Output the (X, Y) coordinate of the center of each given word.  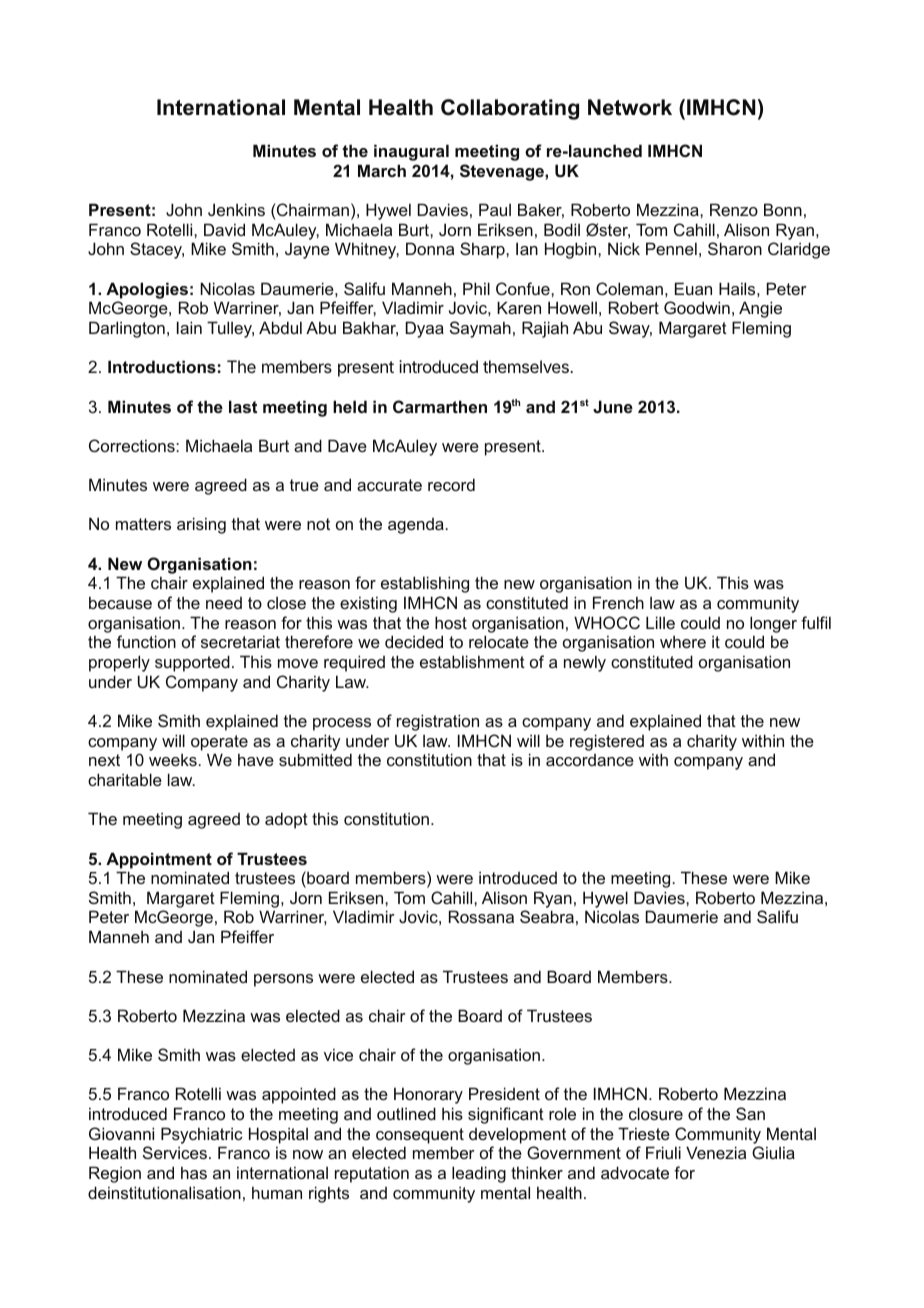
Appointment (159, 860)
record (451, 484)
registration (438, 722)
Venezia (716, 1152)
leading (479, 1174)
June (613, 406)
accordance (590, 760)
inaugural (411, 152)
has (194, 1172)
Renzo (734, 209)
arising (201, 525)
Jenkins (236, 209)
